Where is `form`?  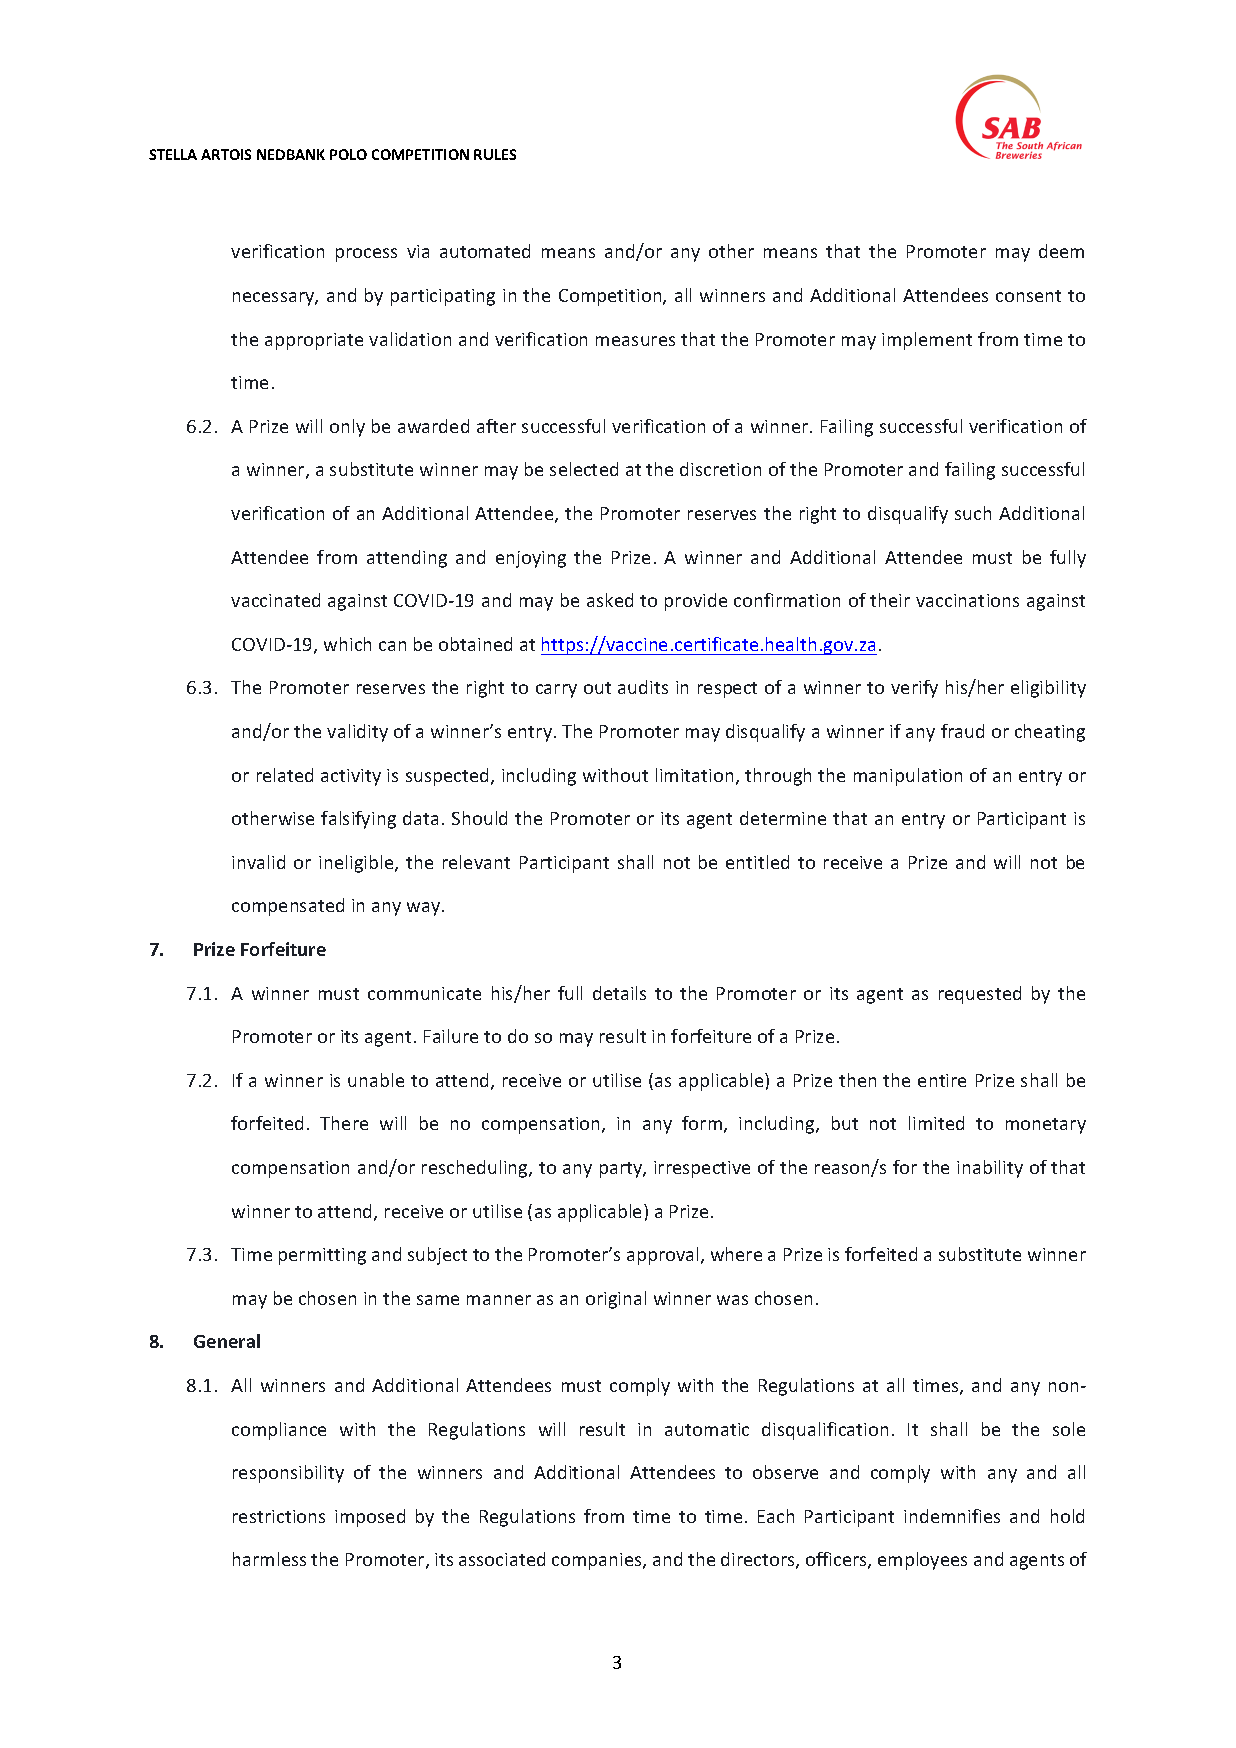
form is located at coordinates (703, 1124).
